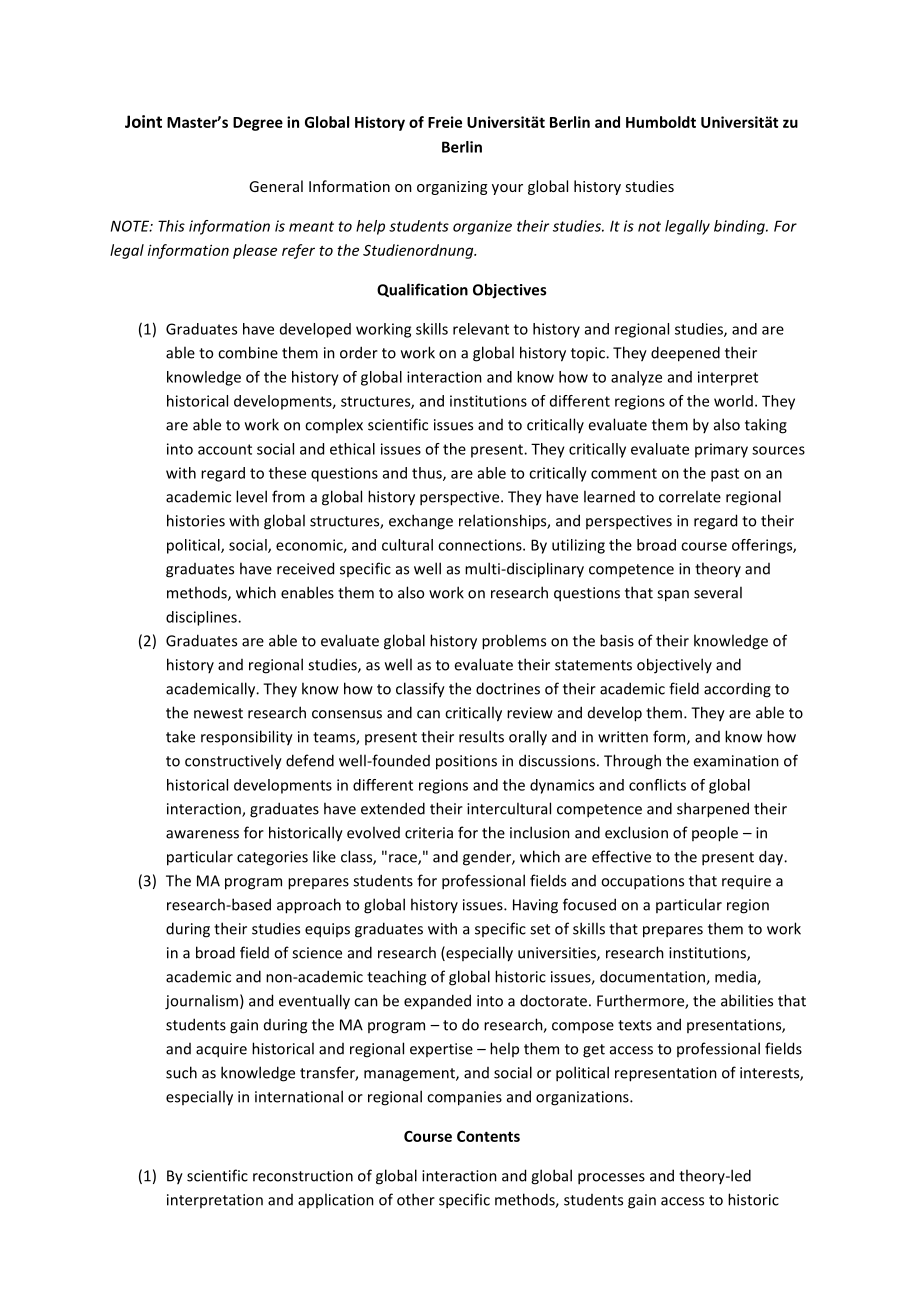 This screenshot has height=1308, width=924. Describe the element at coordinates (508, 688) in the screenshot. I see `doctrines` at that location.
